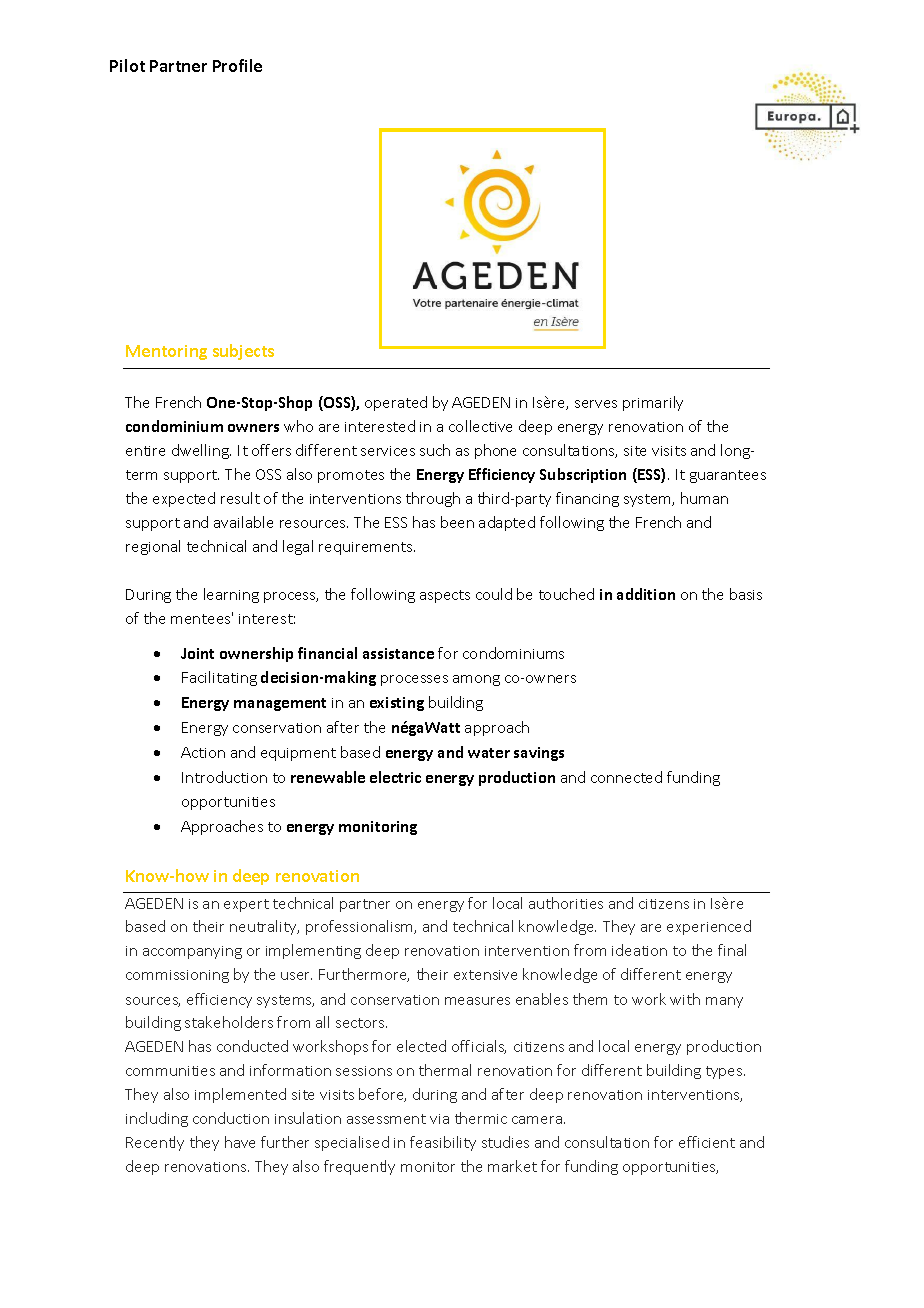 The image size is (924, 1308). What do you see at coordinates (231, 595) in the image?
I see `learning` at bounding box center [231, 595].
